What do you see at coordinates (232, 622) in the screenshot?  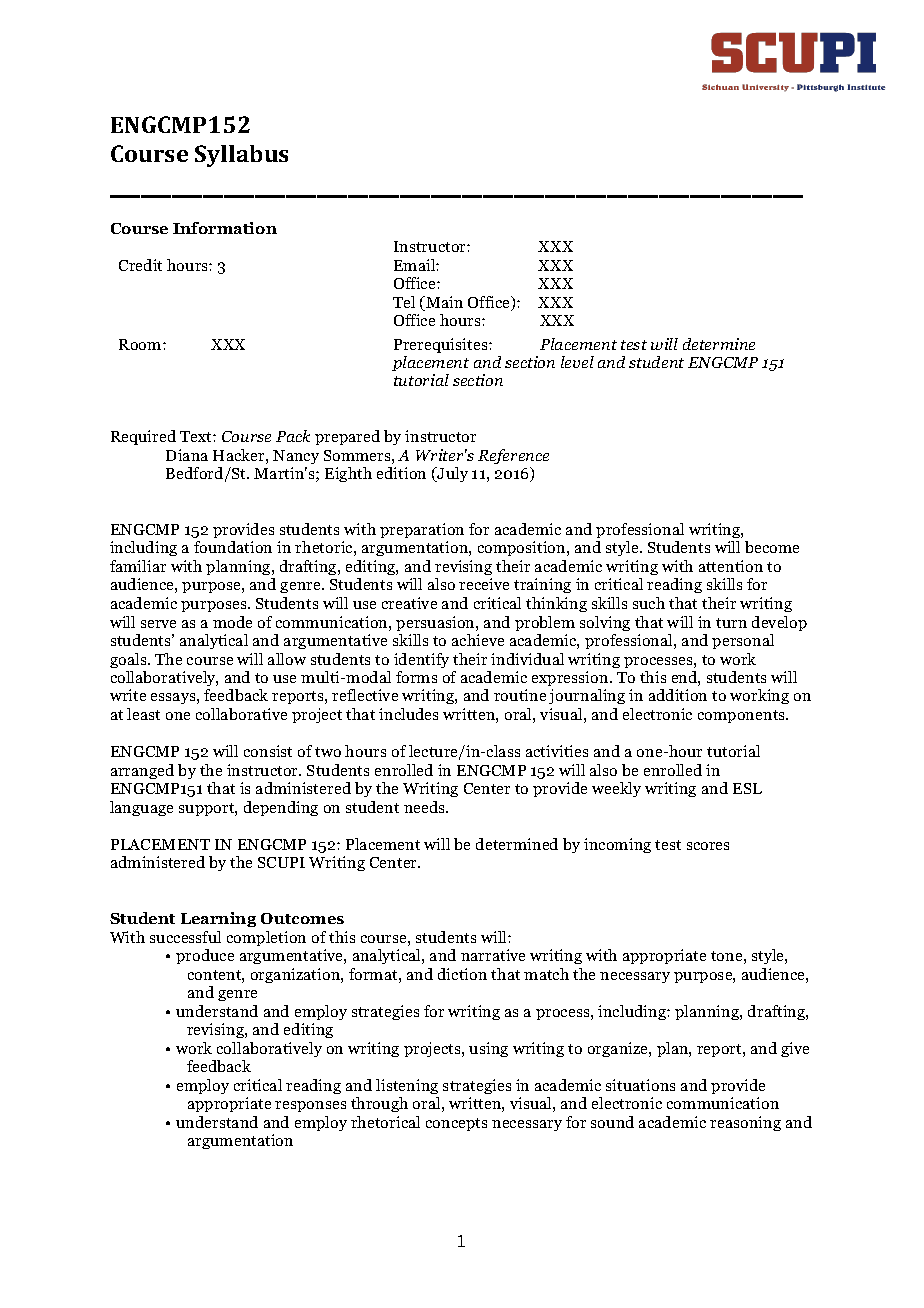 I see `mode` at bounding box center [232, 622].
